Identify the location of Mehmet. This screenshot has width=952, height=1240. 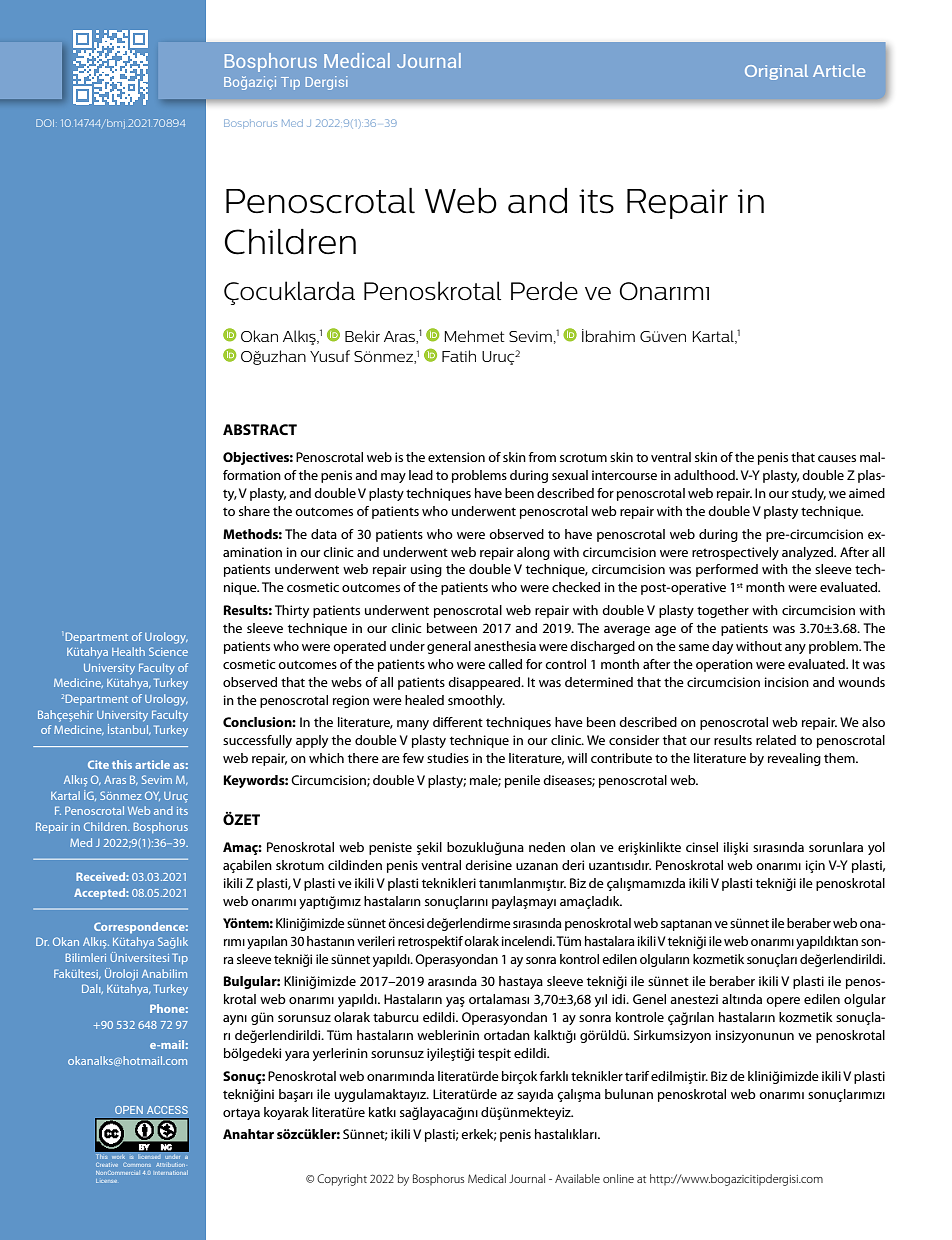
(474, 336).
